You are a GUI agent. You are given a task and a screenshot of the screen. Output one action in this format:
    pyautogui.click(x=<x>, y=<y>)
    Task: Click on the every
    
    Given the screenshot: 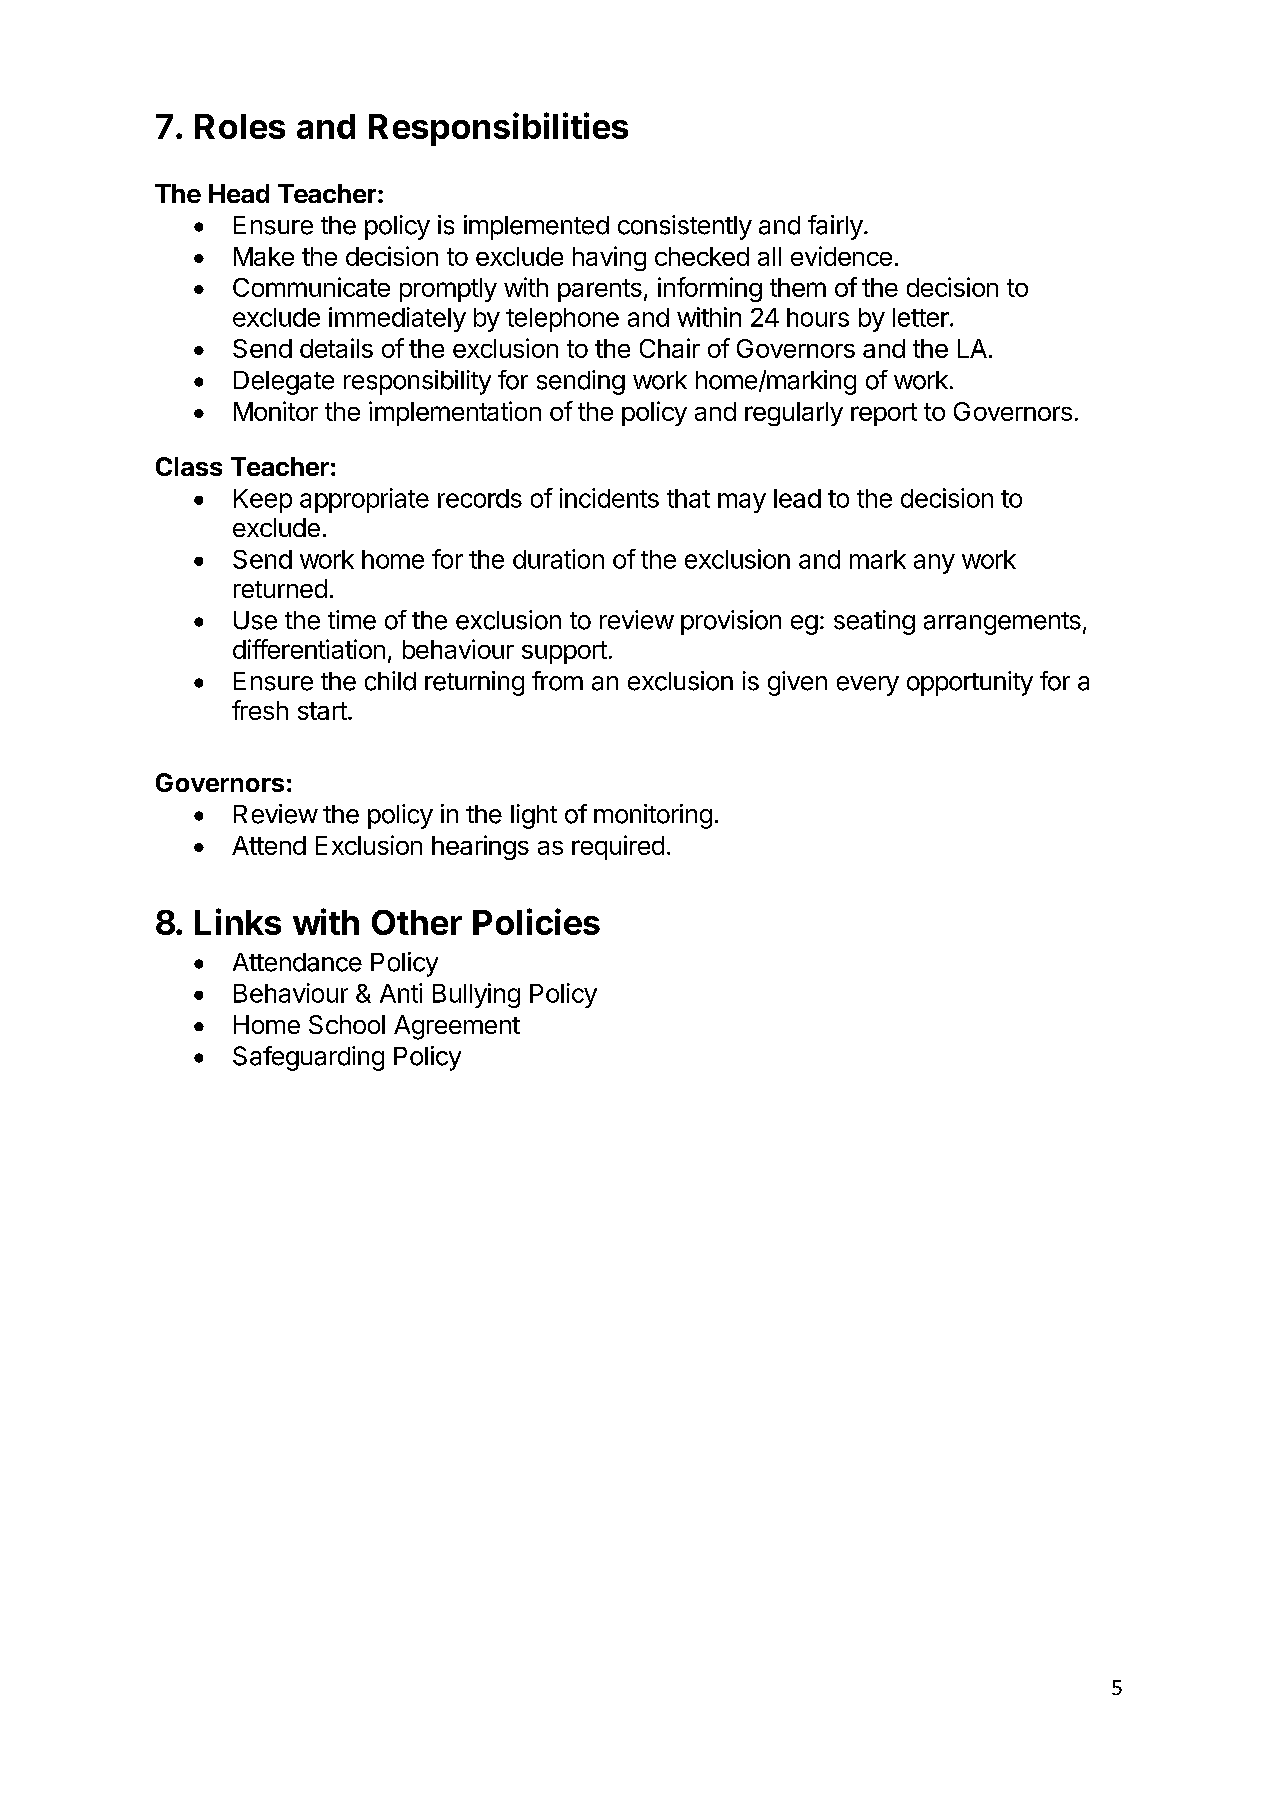 What is the action you would take?
    pyautogui.click(x=868, y=686)
